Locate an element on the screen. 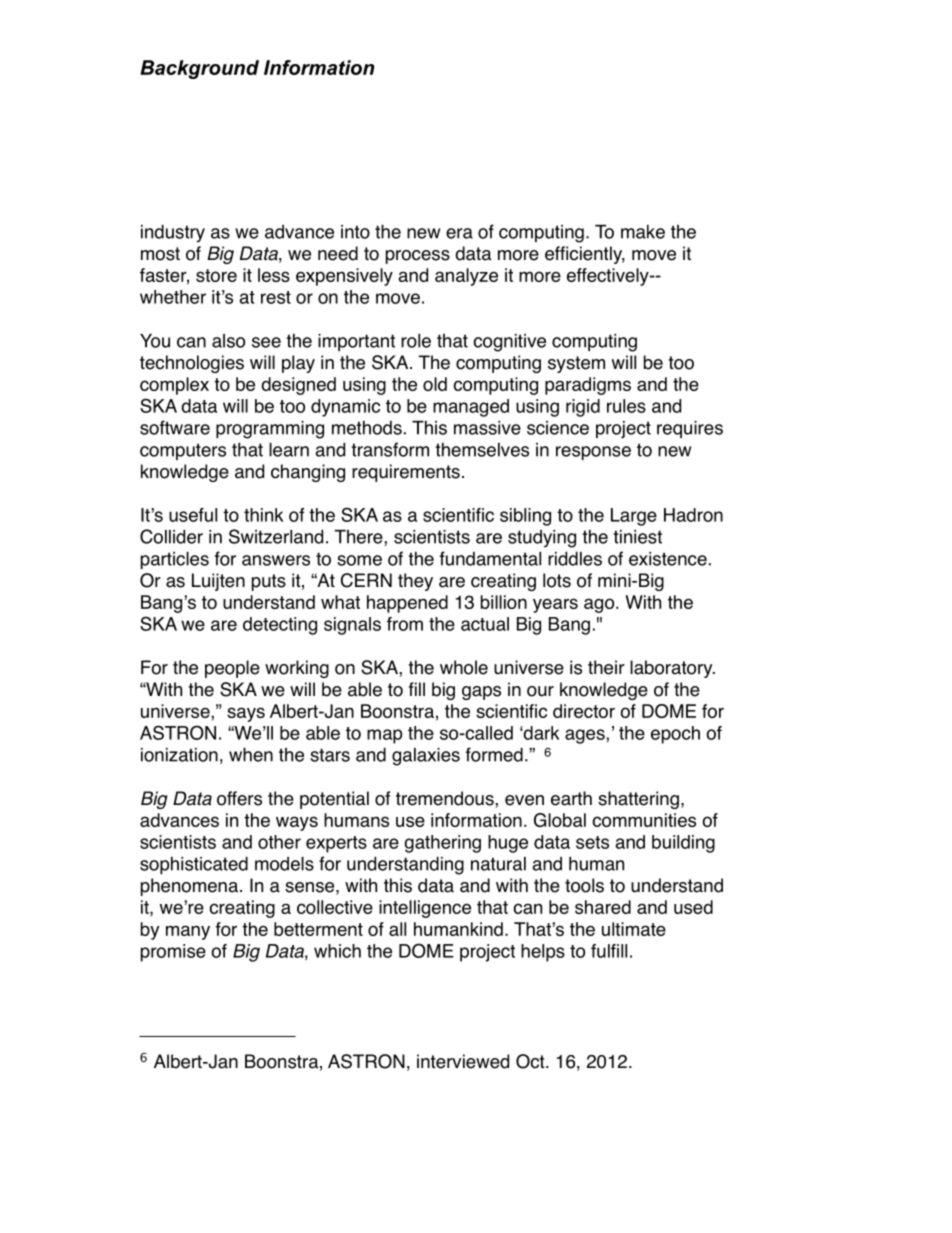  tremendous is located at coordinates (446, 798).
